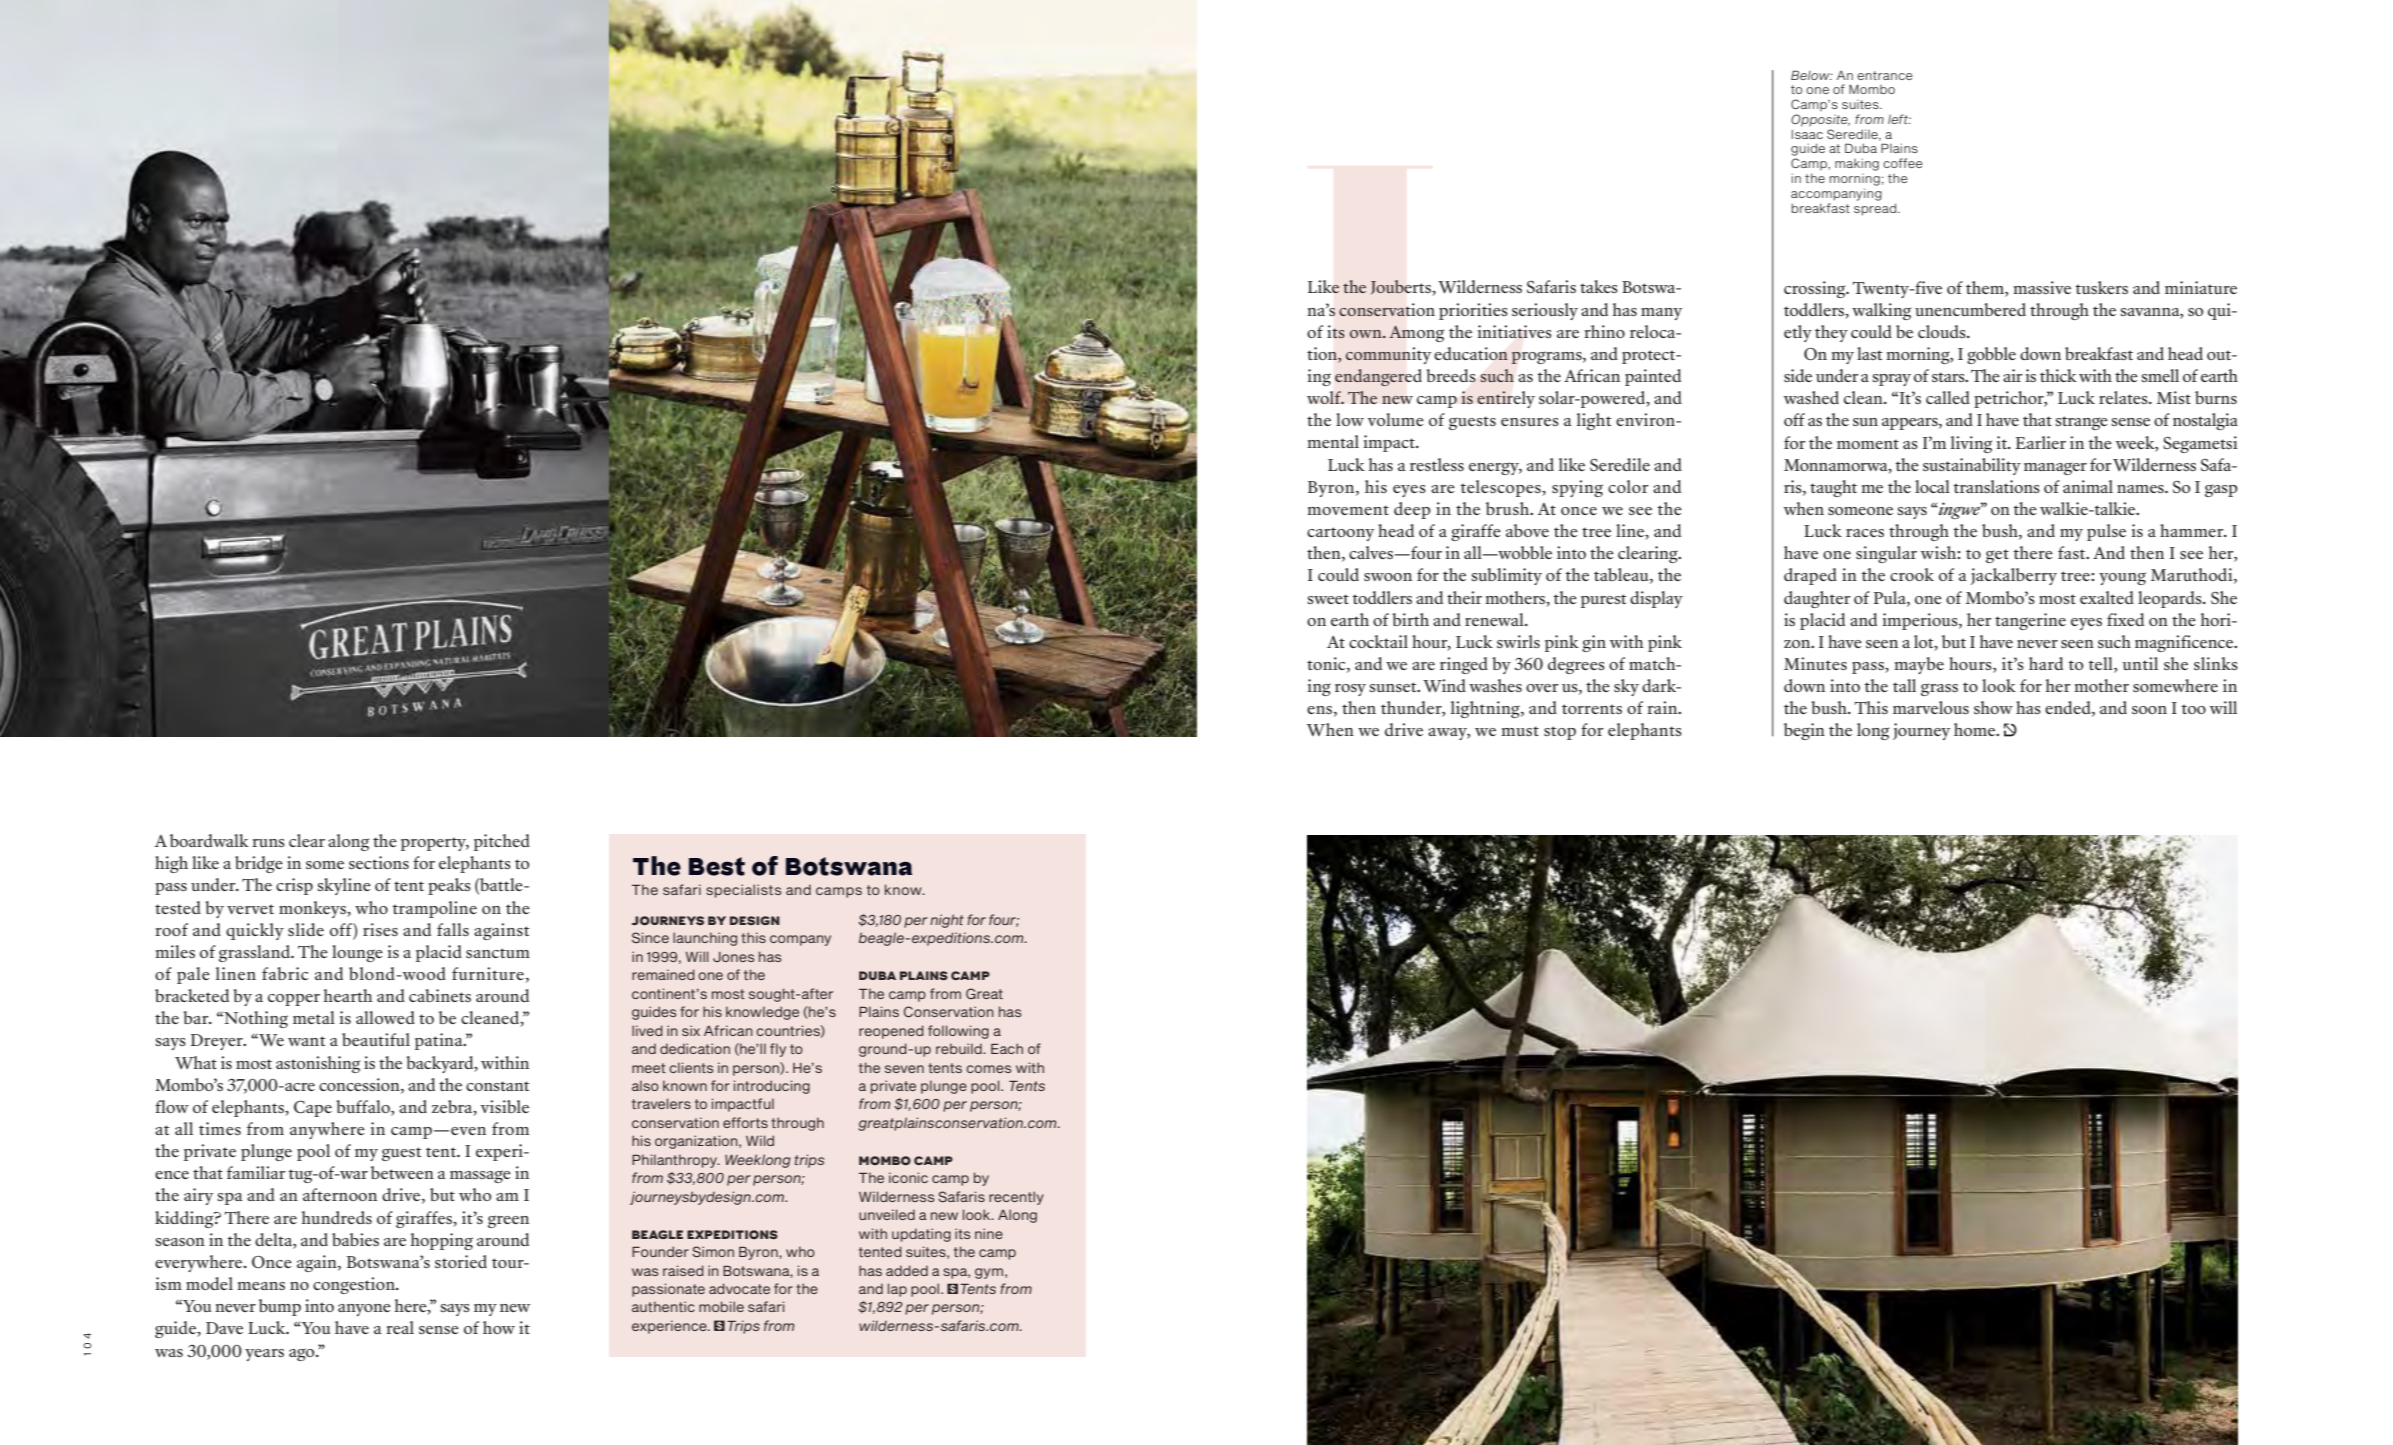 This page has height=1445, width=2393. What do you see at coordinates (380, 929) in the page?
I see `rises` at bounding box center [380, 929].
